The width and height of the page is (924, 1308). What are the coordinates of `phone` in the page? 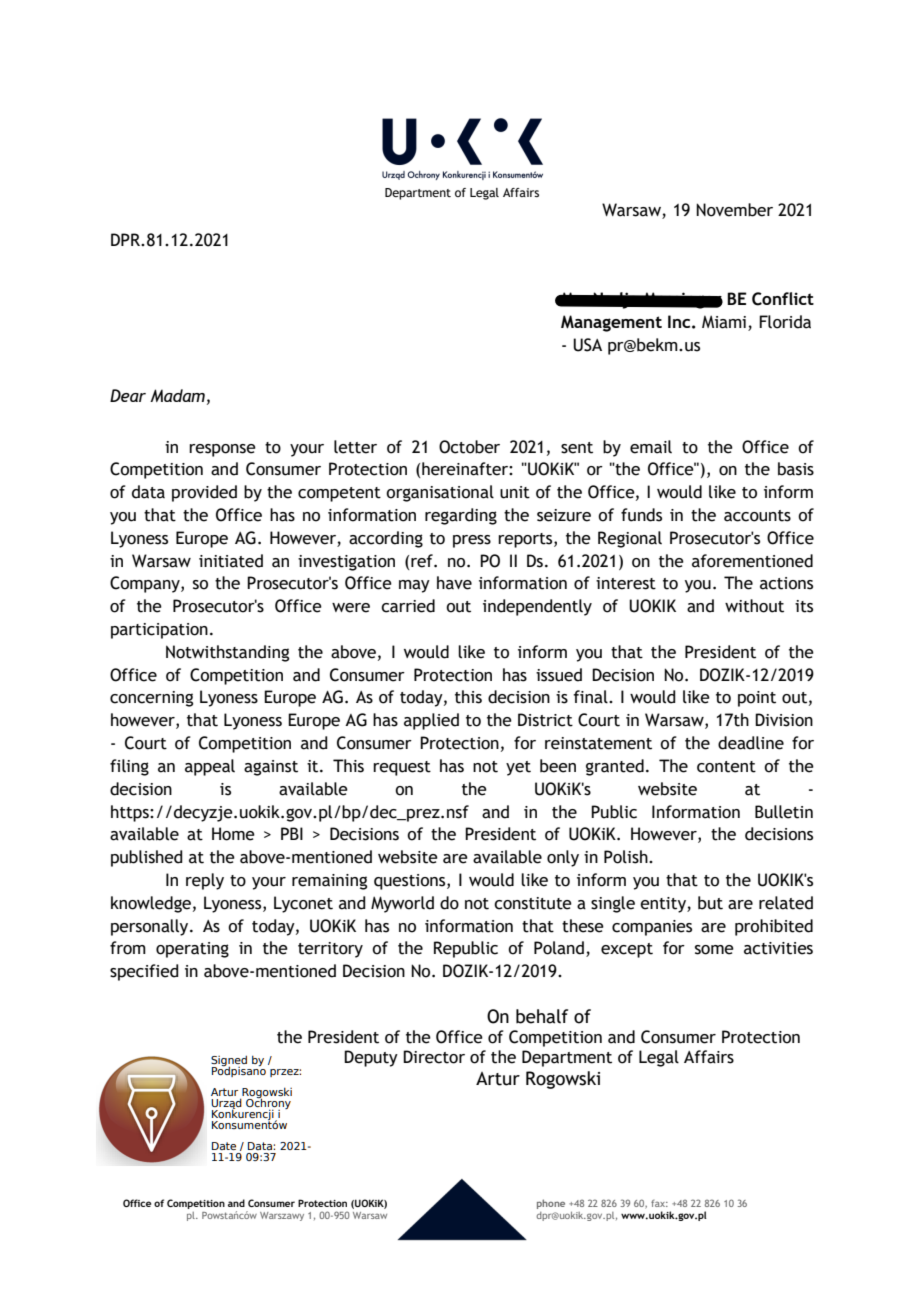 It's located at (551, 1204).
